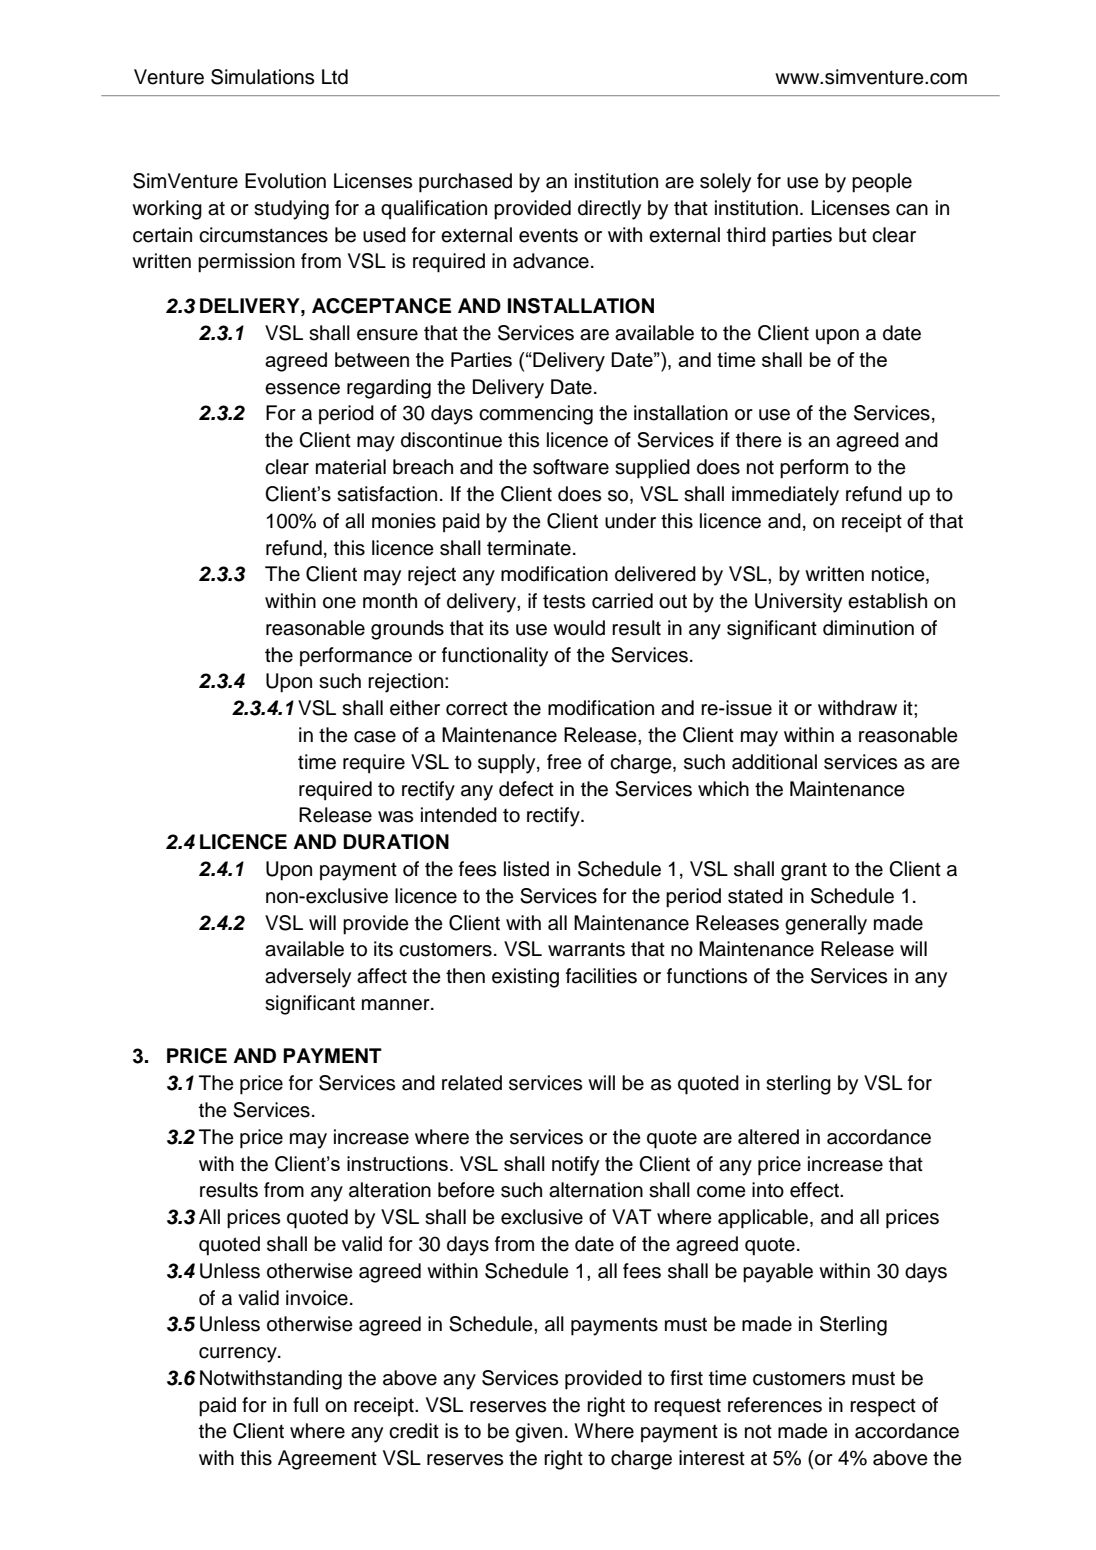 Image resolution: width=1096 pixels, height=1550 pixels. What do you see at coordinates (339, 603) in the screenshot?
I see `one` at bounding box center [339, 603].
